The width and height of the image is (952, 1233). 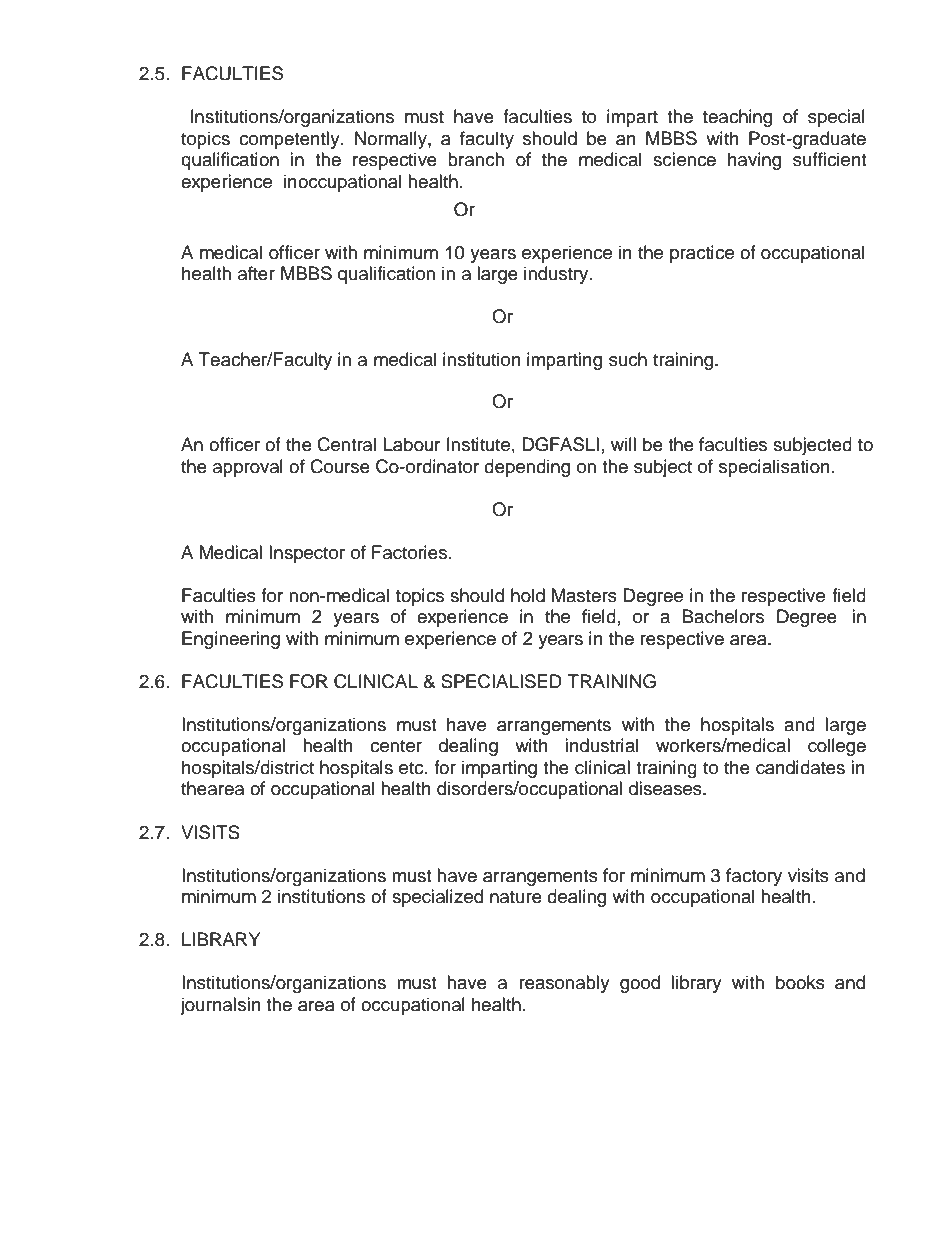 I want to click on competently, so click(x=290, y=140).
